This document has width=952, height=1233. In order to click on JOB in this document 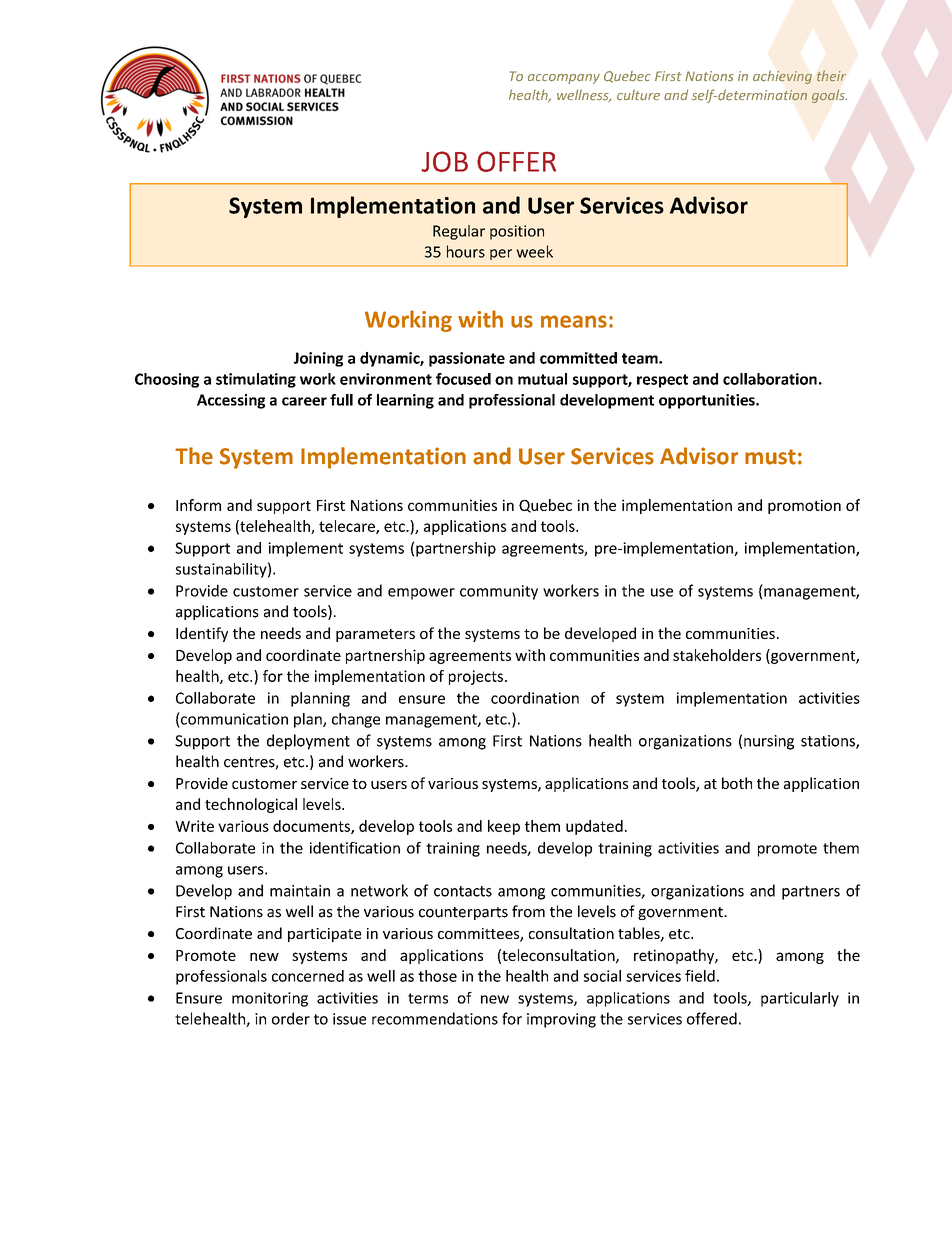, I will do `click(444, 161)`.
